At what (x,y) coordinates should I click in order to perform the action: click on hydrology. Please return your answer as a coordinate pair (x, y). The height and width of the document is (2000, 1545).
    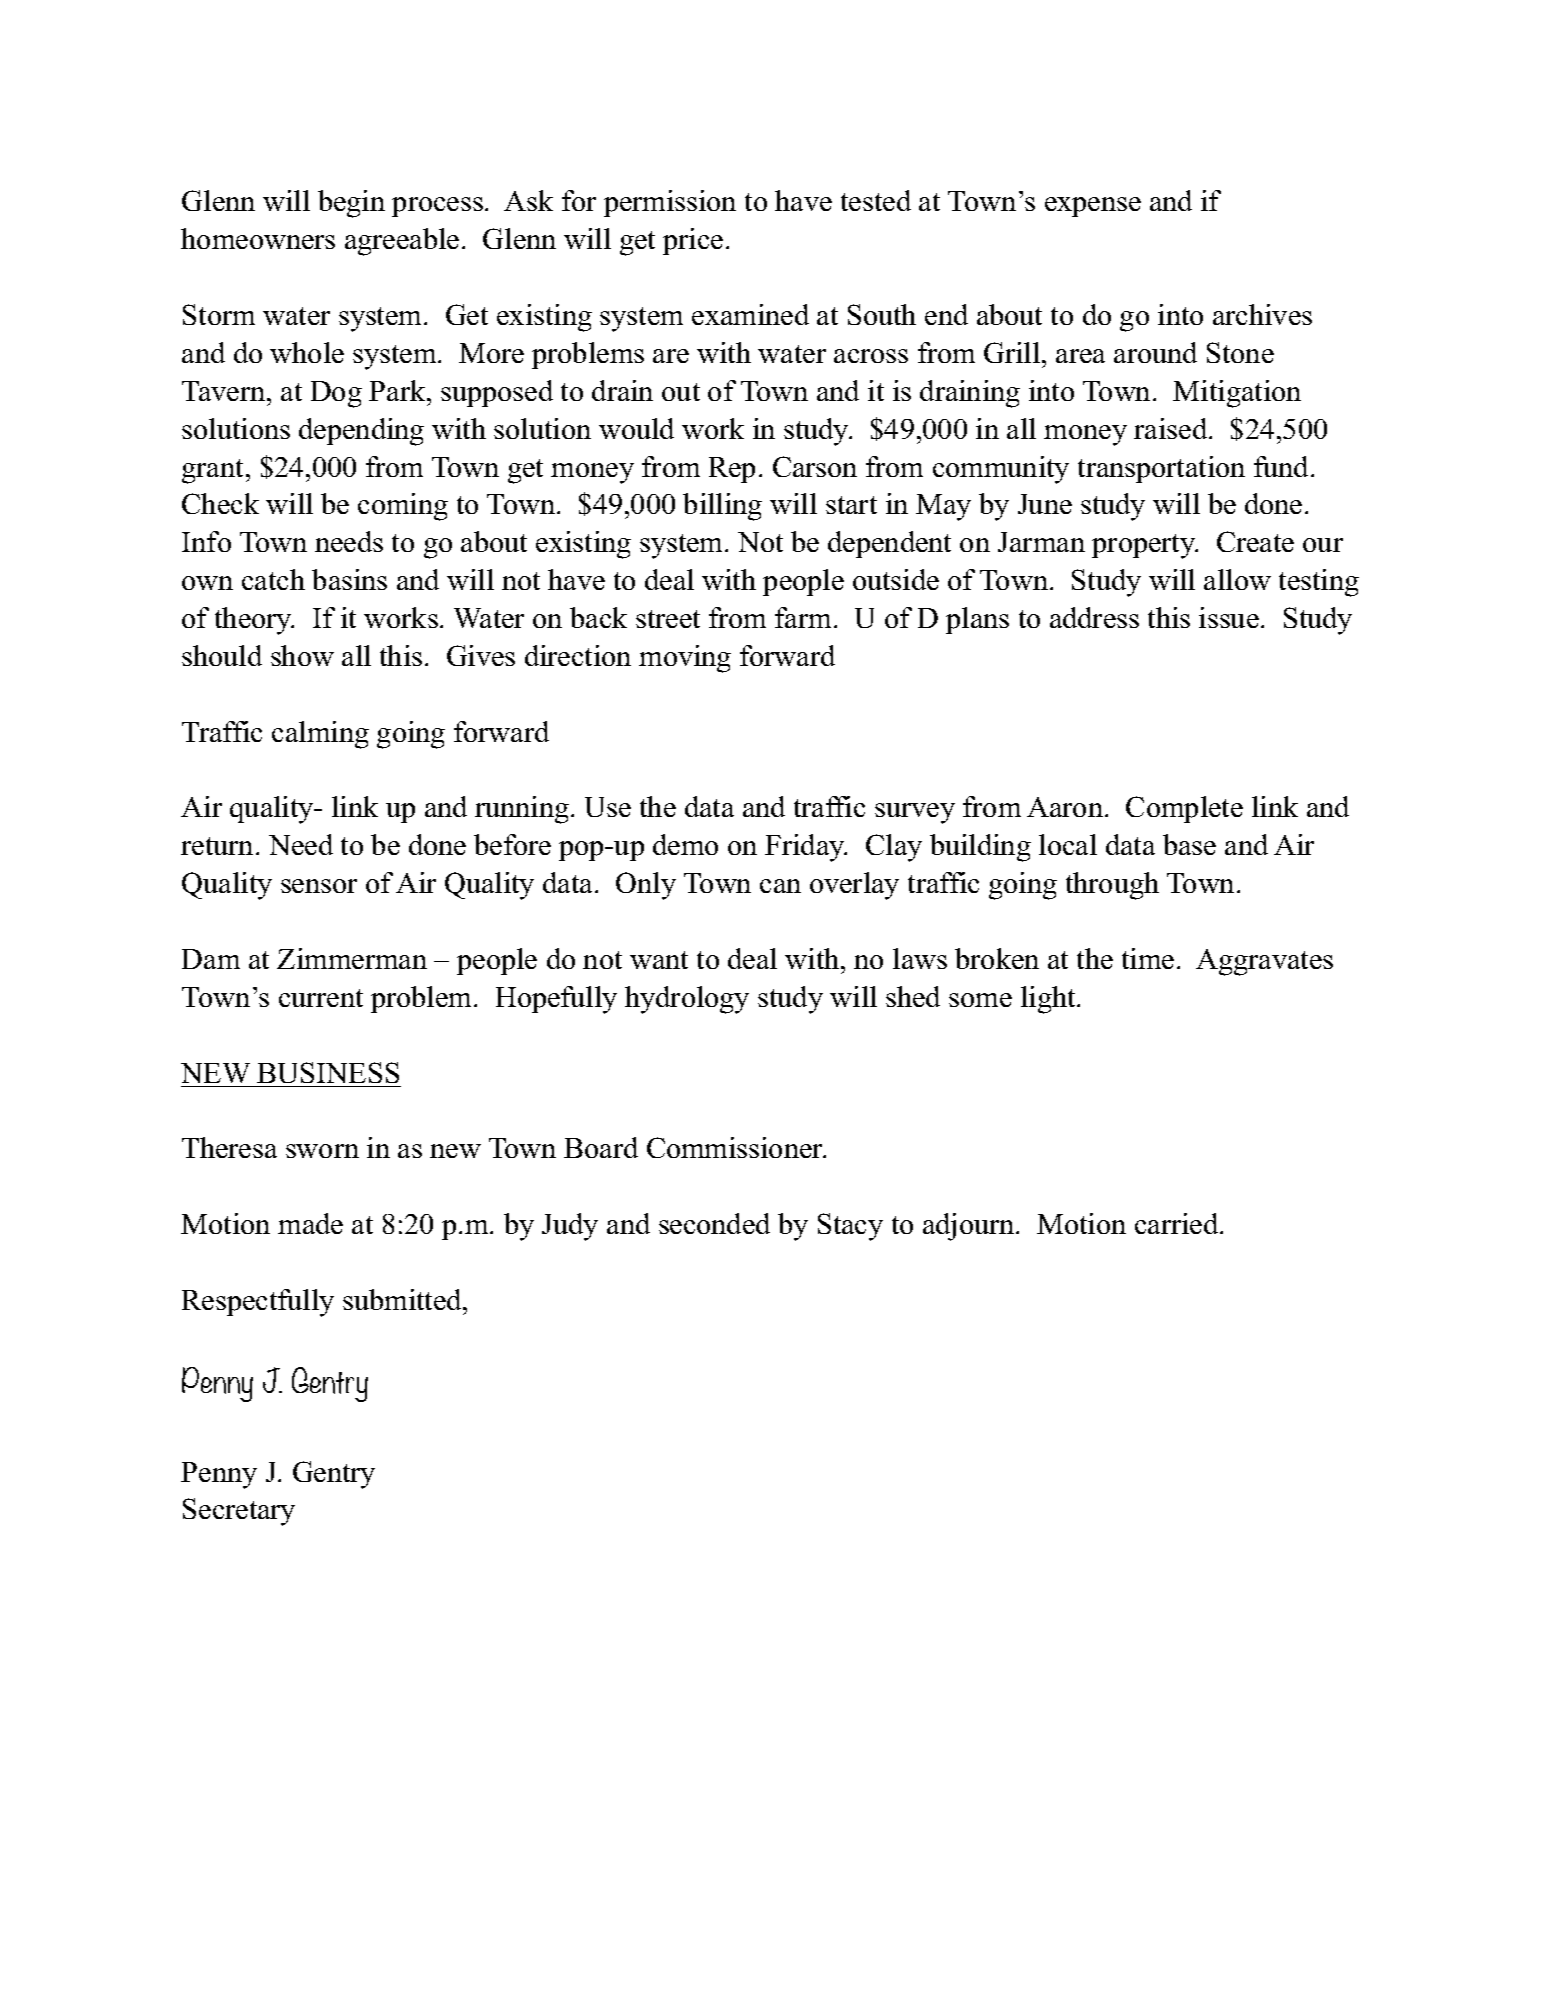
    Looking at the image, I should click on (687, 1000).
